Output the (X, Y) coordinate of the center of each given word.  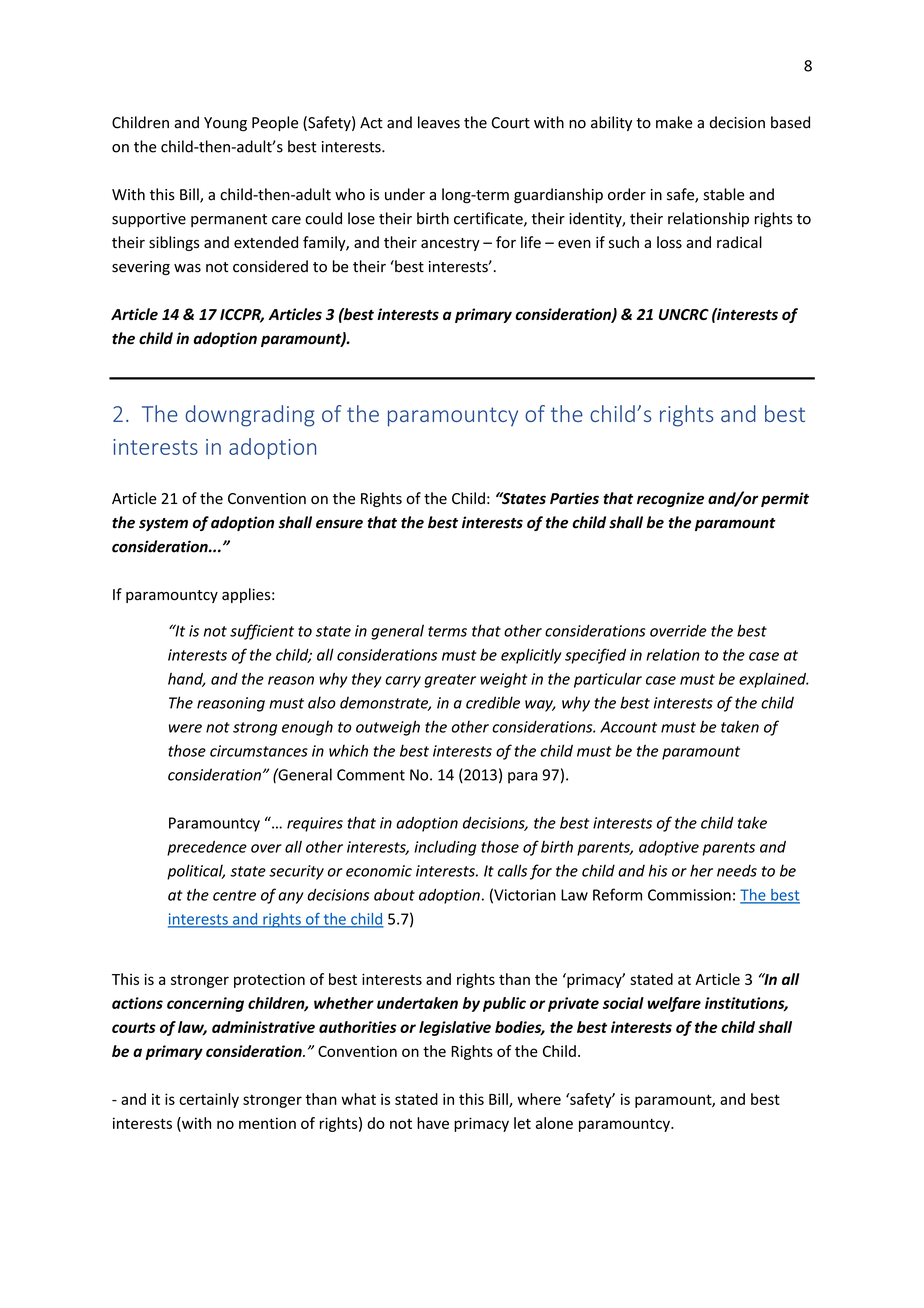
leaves (439, 122)
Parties (574, 498)
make (674, 122)
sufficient (262, 632)
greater (450, 681)
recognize (670, 499)
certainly (209, 1100)
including (445, 848)
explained (773, 680)
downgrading (250, 416)
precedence (207, 848)
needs (737, 871)
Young (225, 124)
